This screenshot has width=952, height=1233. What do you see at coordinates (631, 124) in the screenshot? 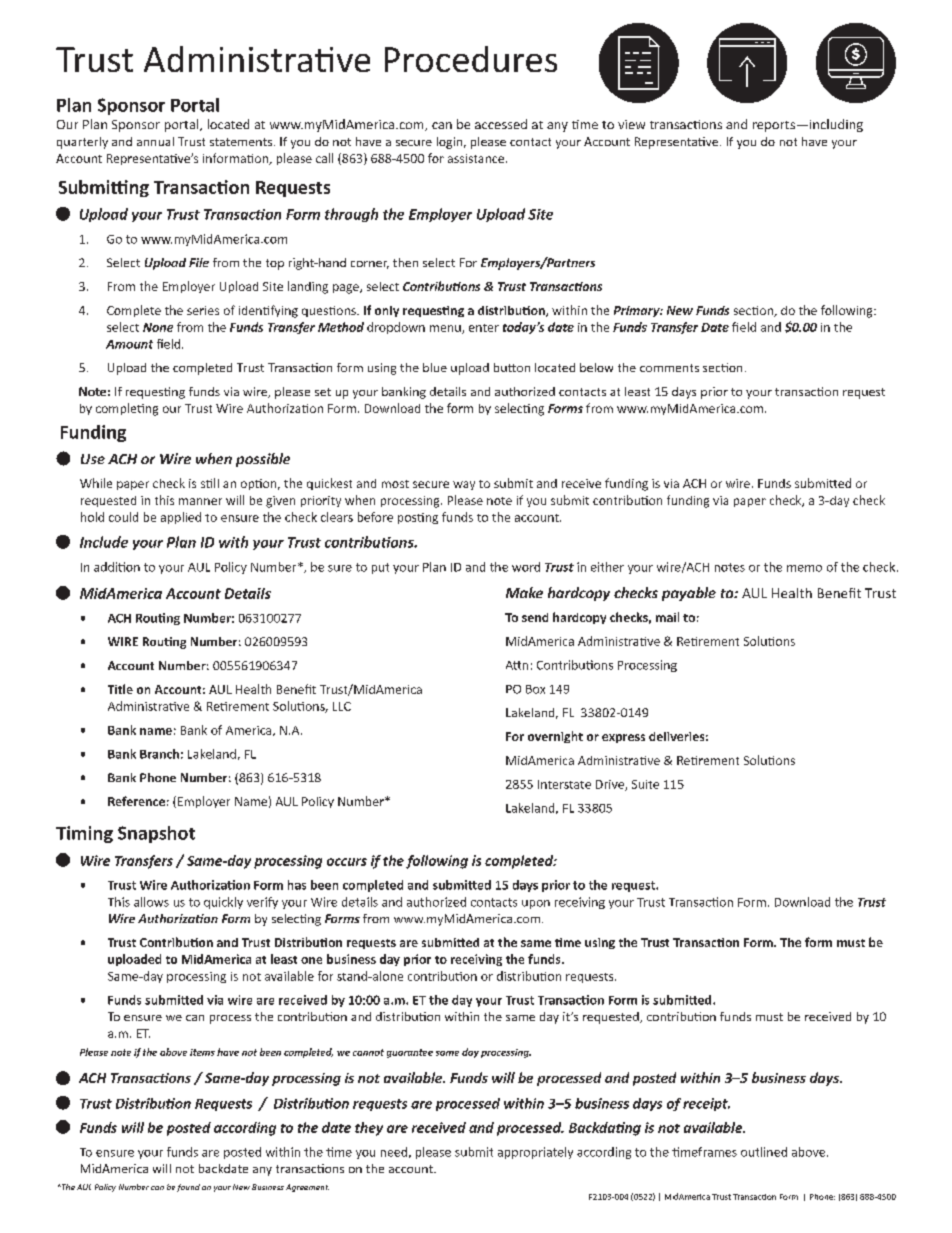
I see `view` at bounding box center [631, 124].
